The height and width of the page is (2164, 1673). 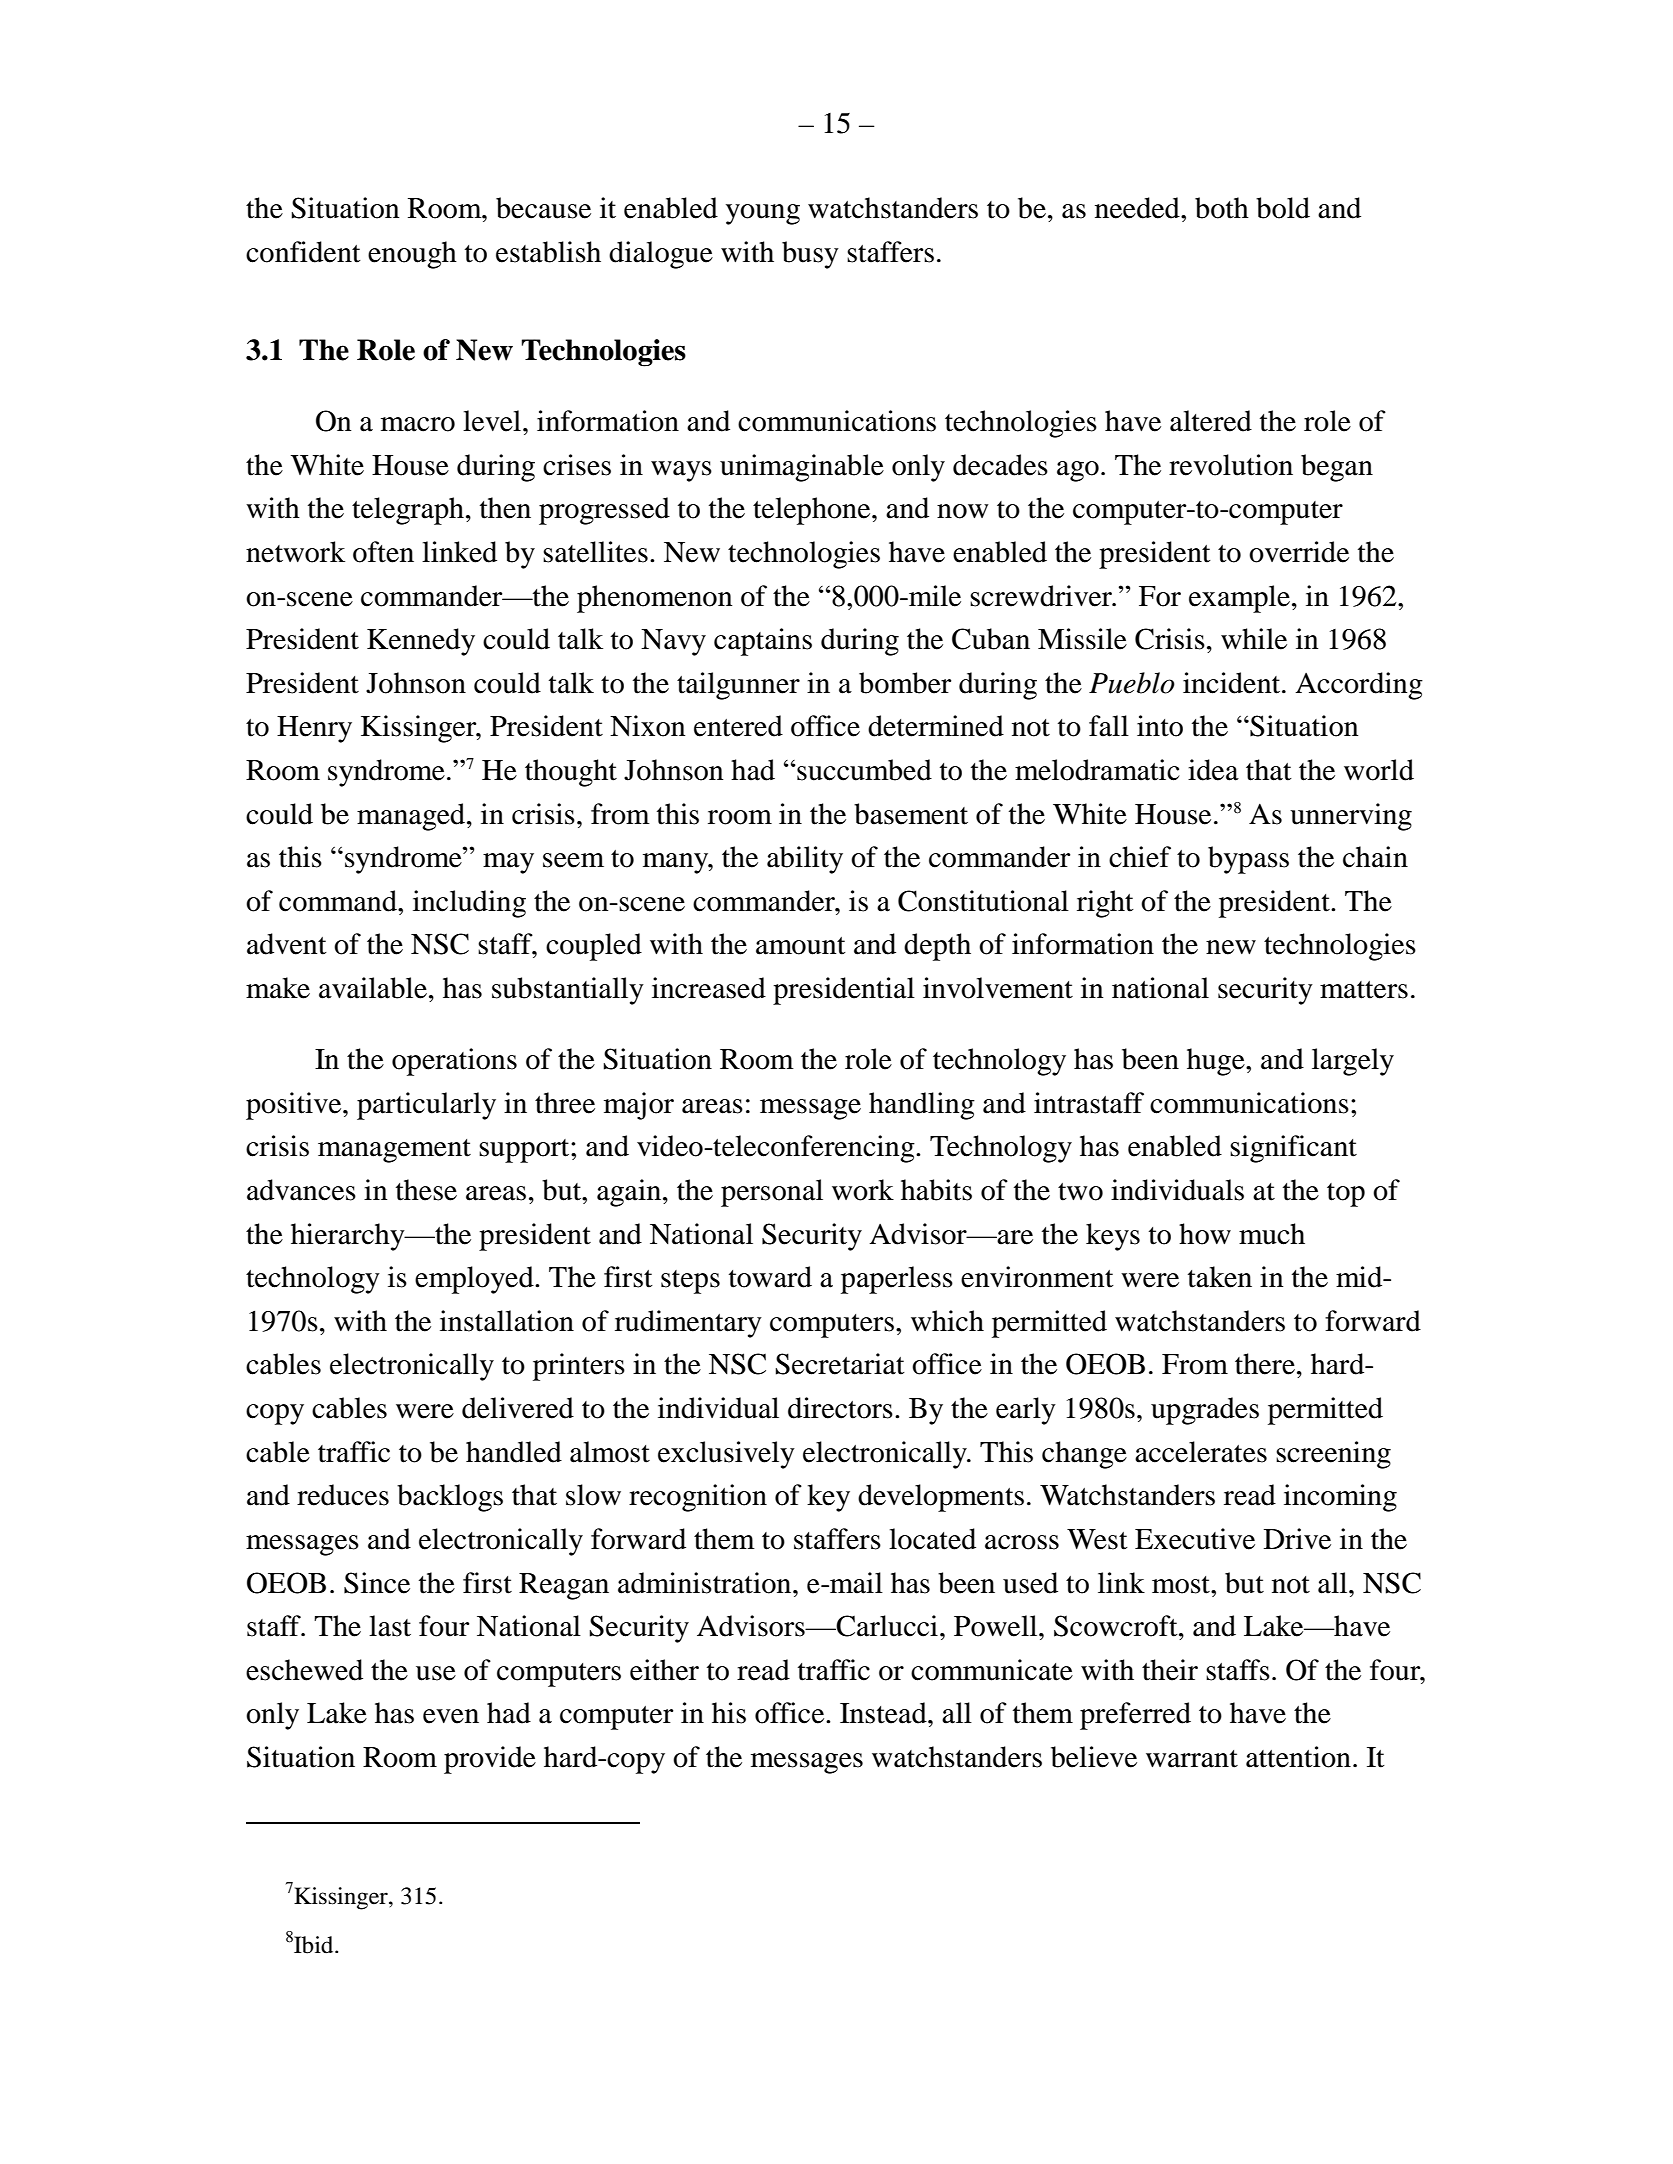 What do you see at coordinates (1272, 1234) in the page?
I see `much` at bounding box center [1272, 1234].
